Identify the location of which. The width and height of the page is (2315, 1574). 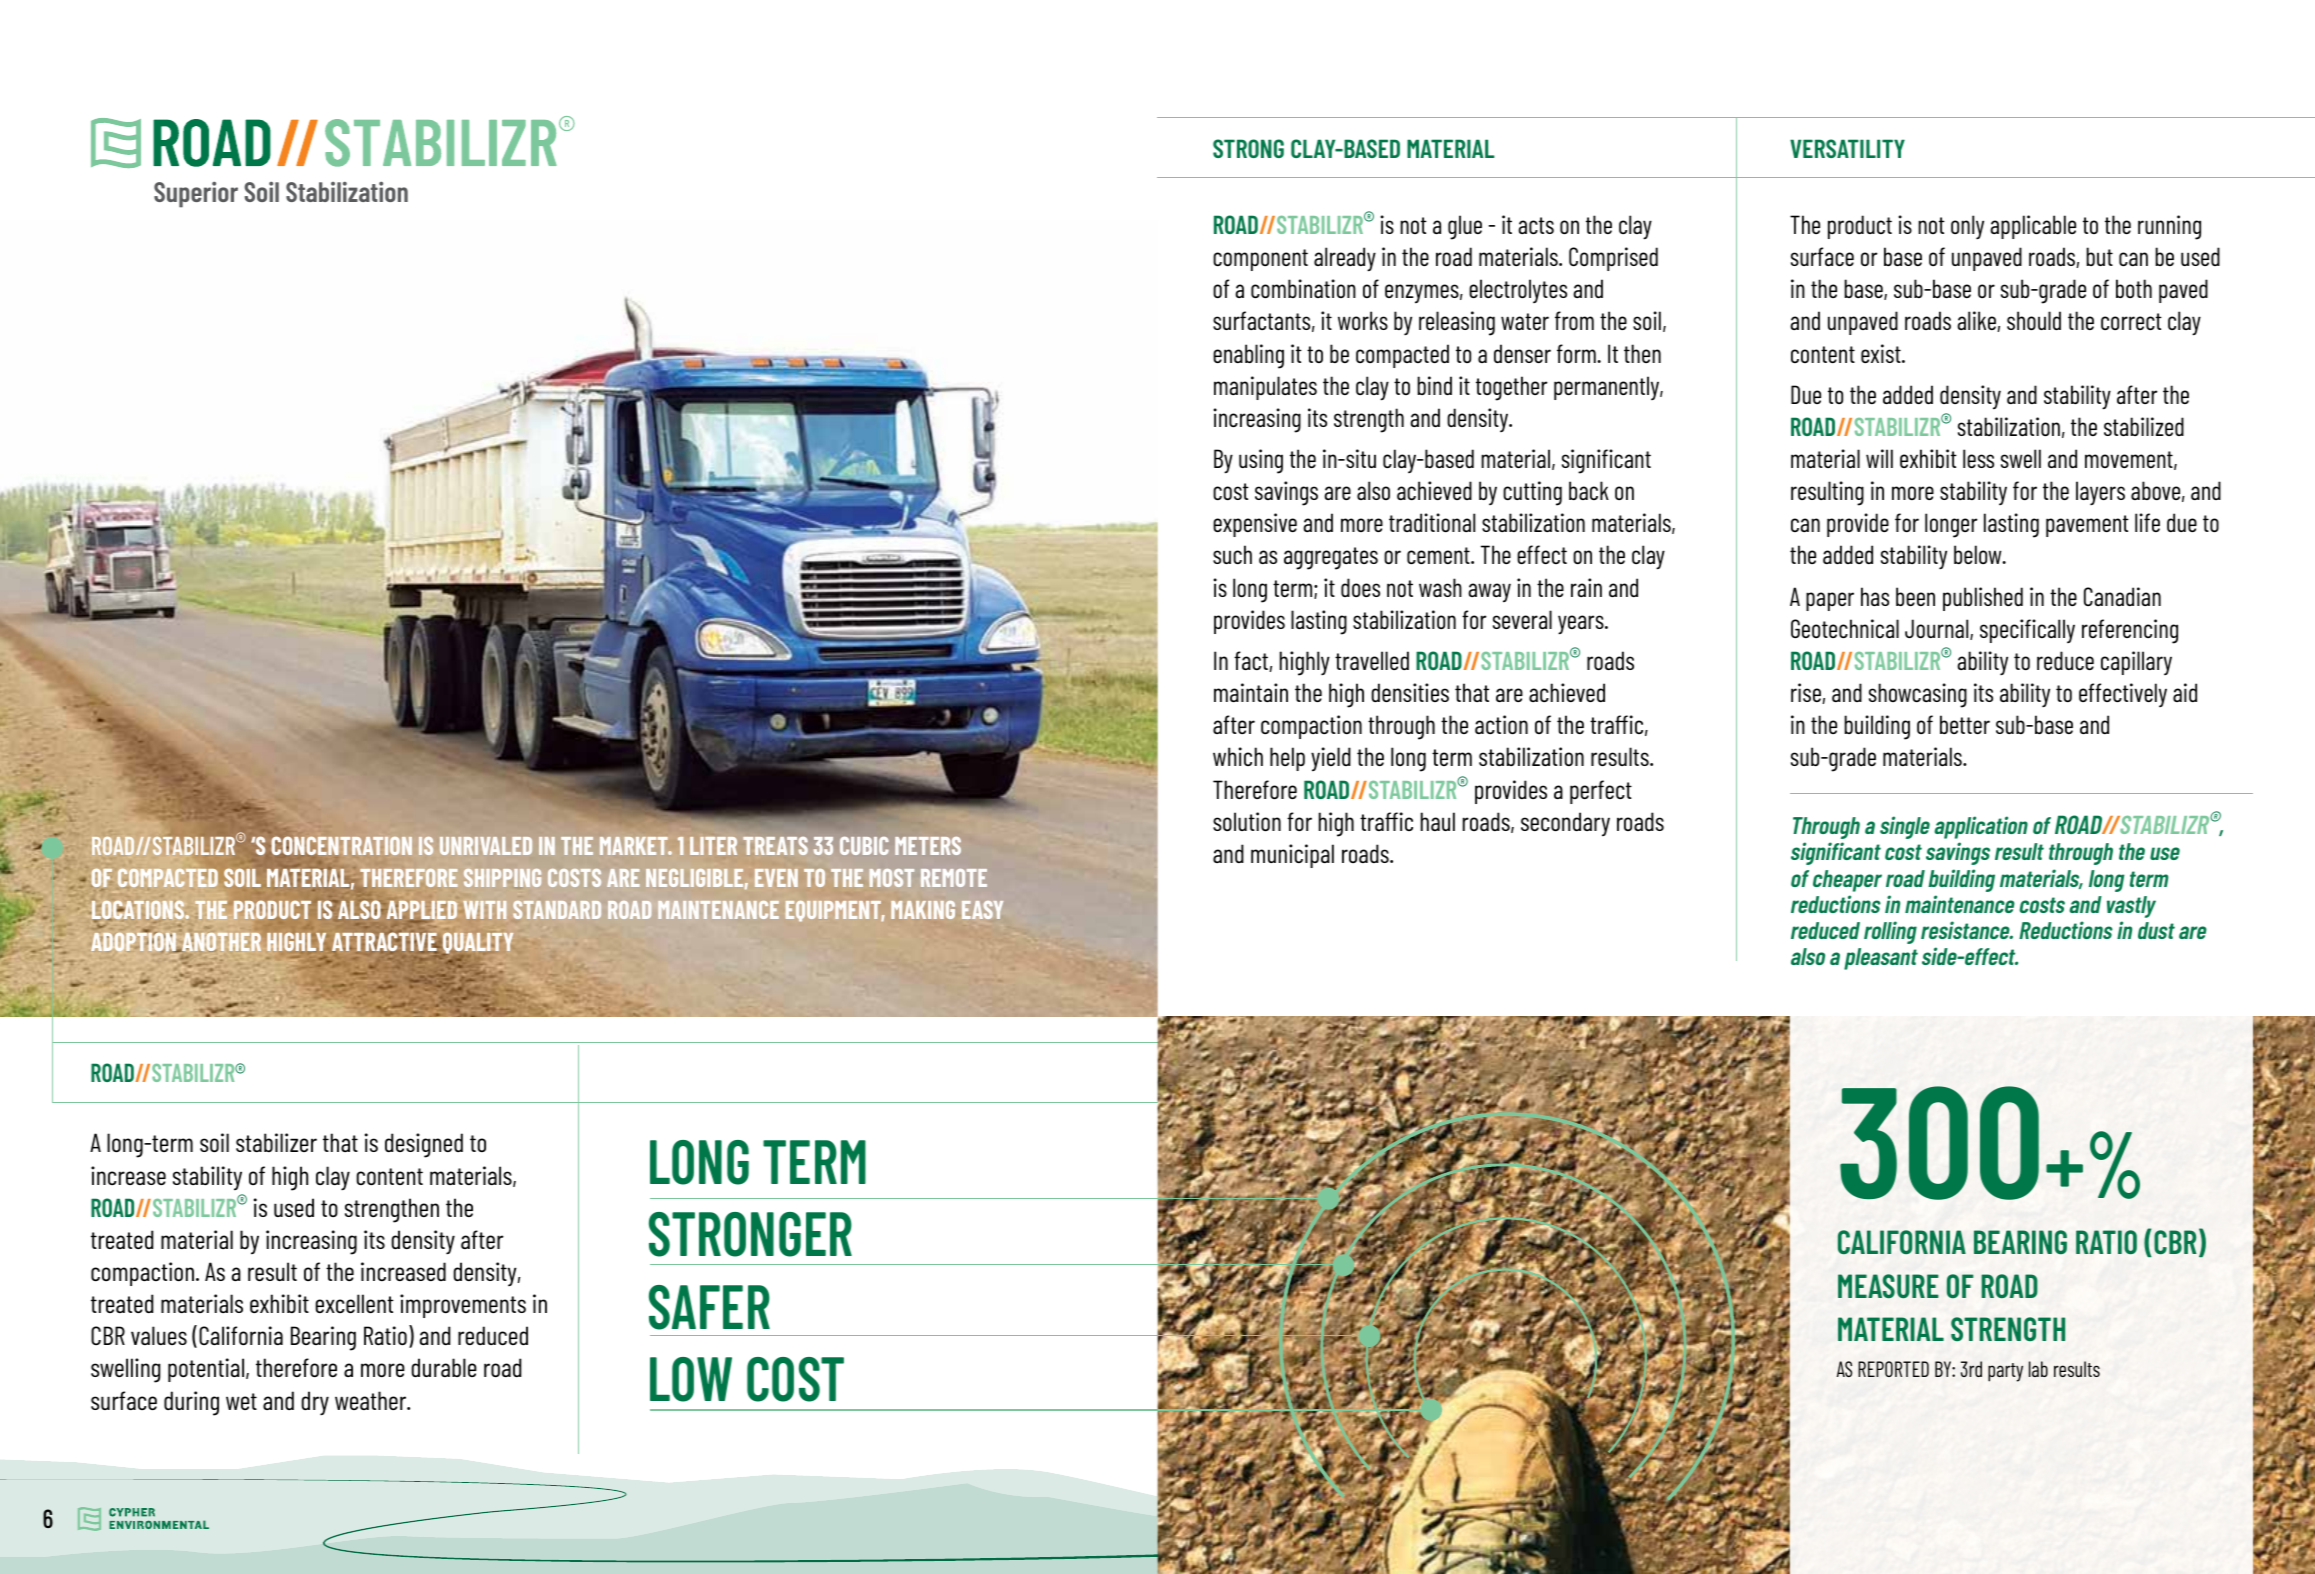
(1238, 756).
